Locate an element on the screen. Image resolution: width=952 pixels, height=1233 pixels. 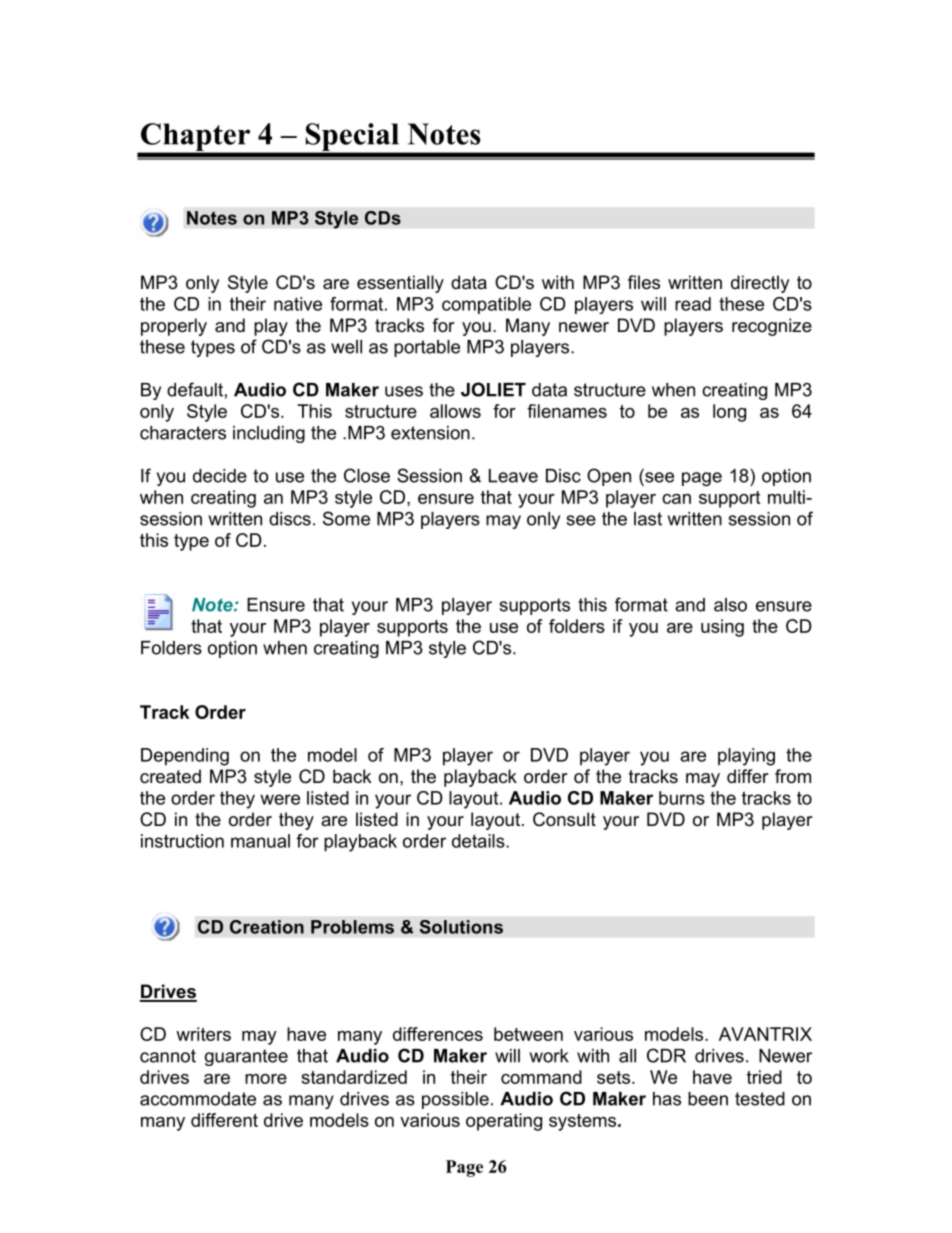
possible is located at coordinates (455, 1100).
